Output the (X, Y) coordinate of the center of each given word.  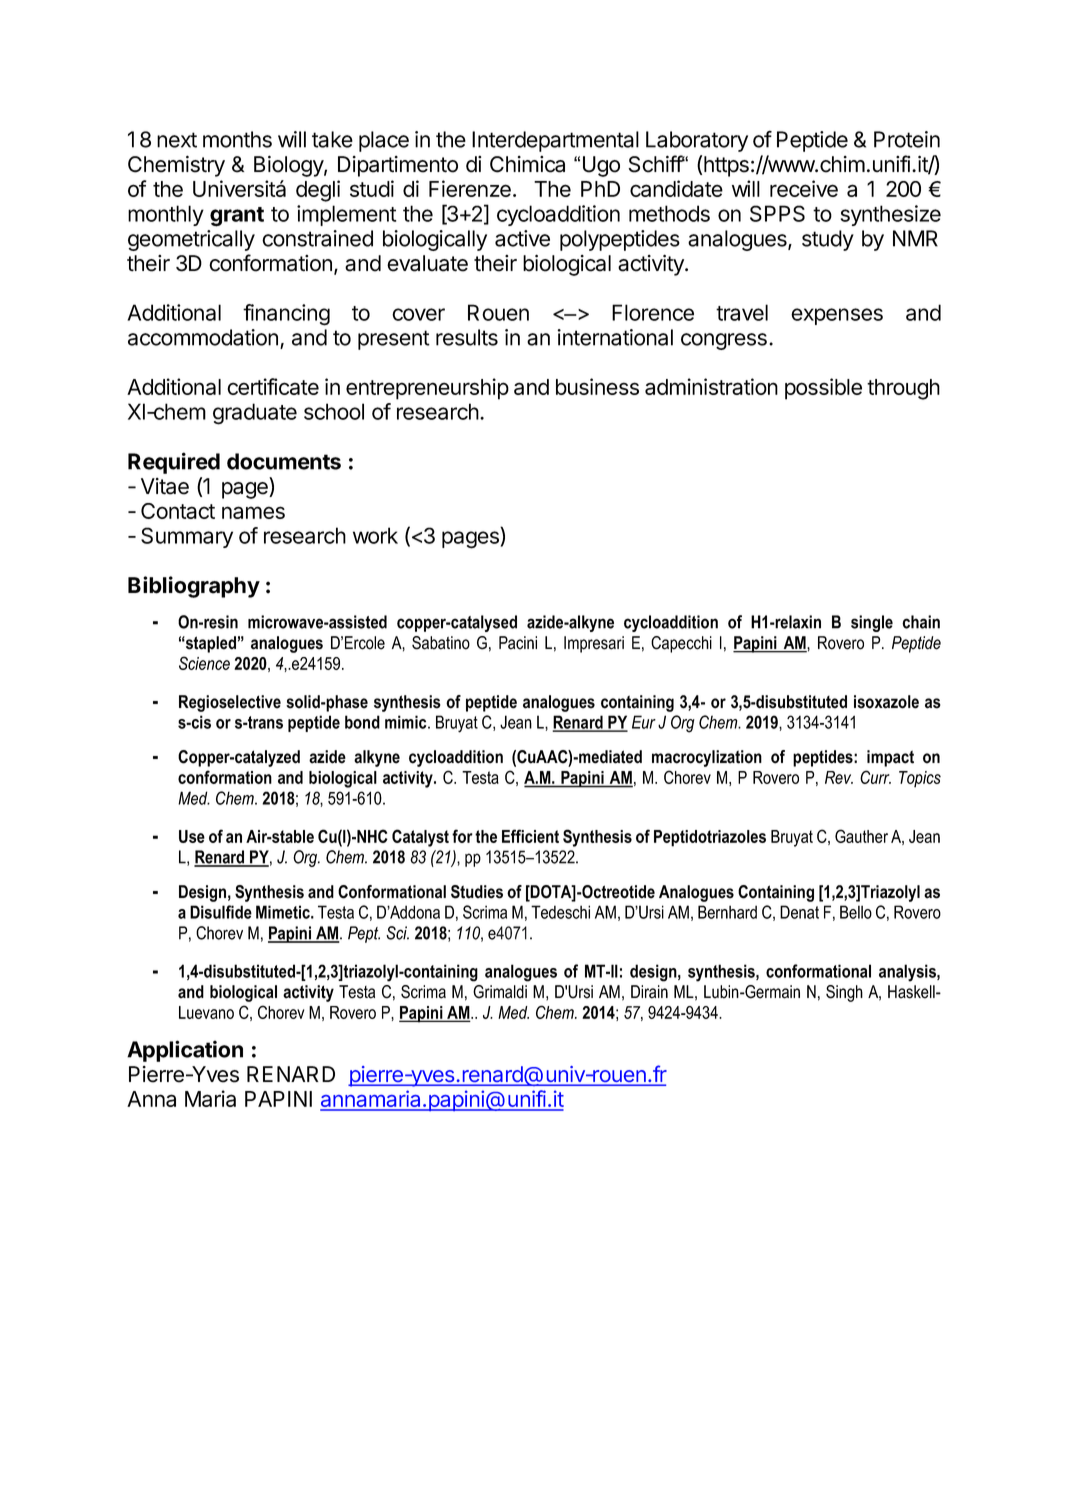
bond (362, 722)
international (615, 337)
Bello (856, 912)
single (872, 623)
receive (804, 188)
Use (192, 836)
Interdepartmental (555, 141)
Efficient (530, 836)
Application (185, 1051)
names (253, 512)
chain (921, 622)
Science (204, 663)
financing (286, 315)
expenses (837, 316)
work (375, 535)
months (237, 139)
